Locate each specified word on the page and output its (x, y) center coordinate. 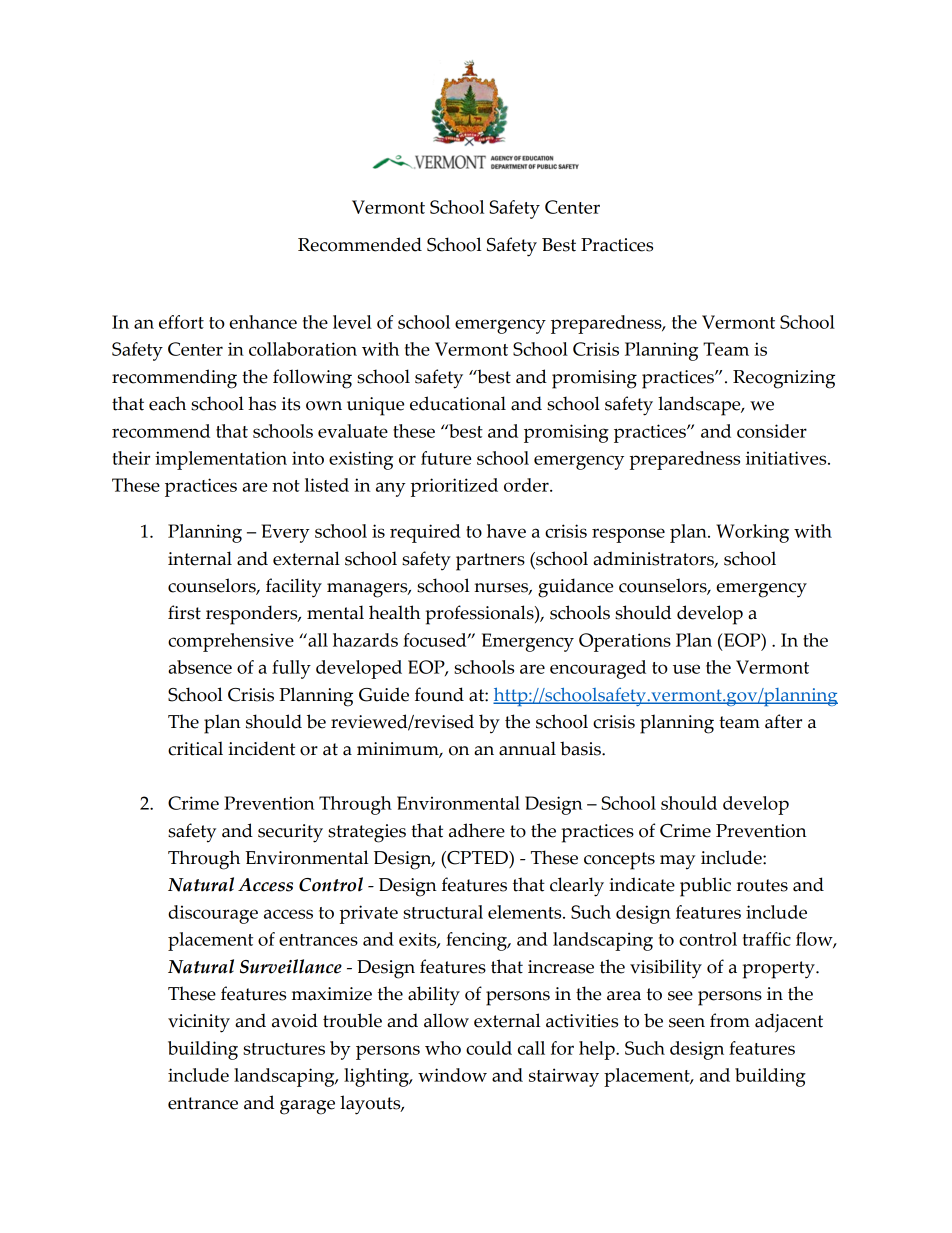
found (439, 694)
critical (195, 748)
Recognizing (784, 379)
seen (687, 1023)
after (783, 721)
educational (458, 403)
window (452, 1075)
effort (181, 322)
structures (284, 1049)
